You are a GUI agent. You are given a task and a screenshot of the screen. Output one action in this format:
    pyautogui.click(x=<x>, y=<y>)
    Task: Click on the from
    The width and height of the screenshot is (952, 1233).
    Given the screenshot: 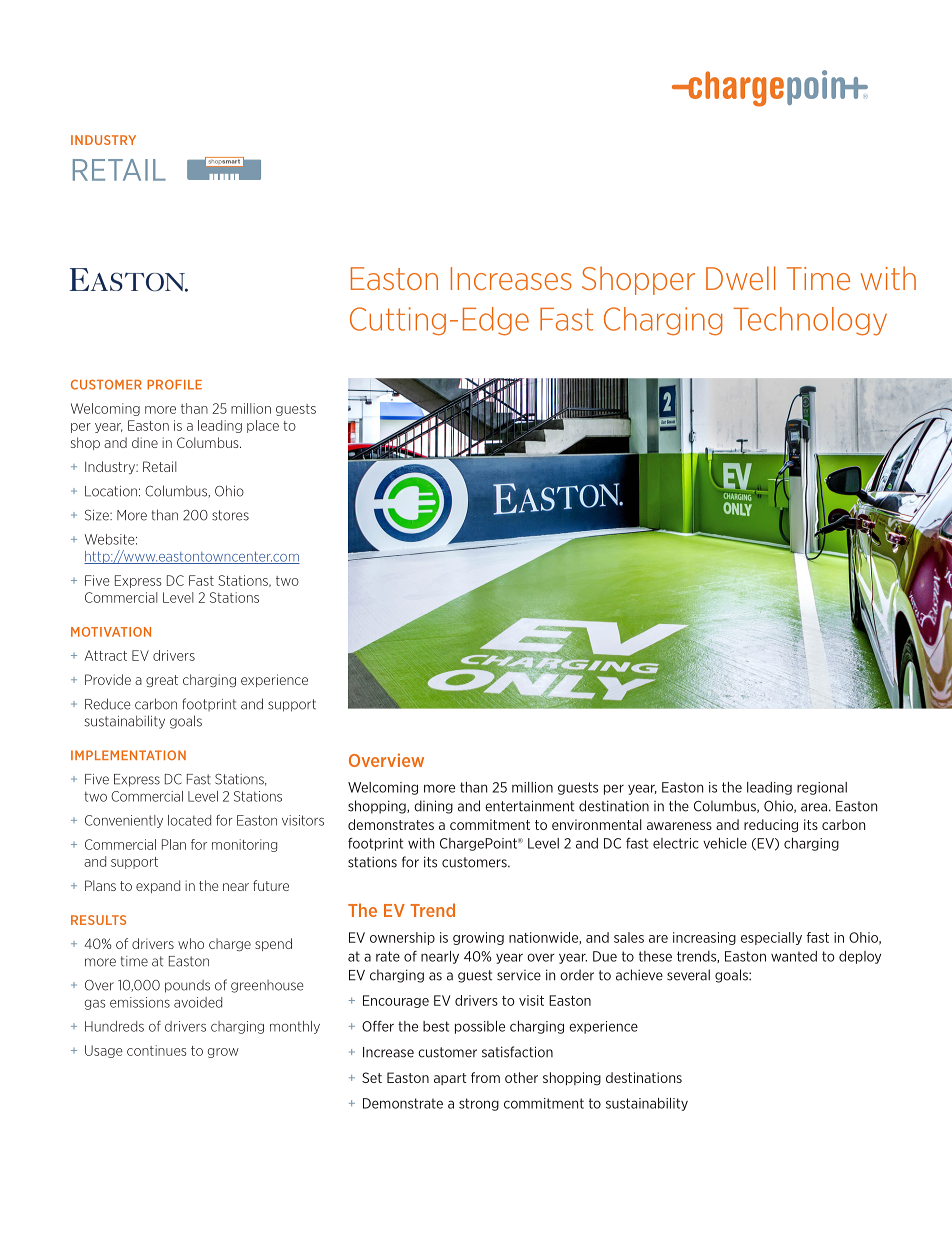 What is the action you would take?
    pyautogui.click(x=485, y=1077)
